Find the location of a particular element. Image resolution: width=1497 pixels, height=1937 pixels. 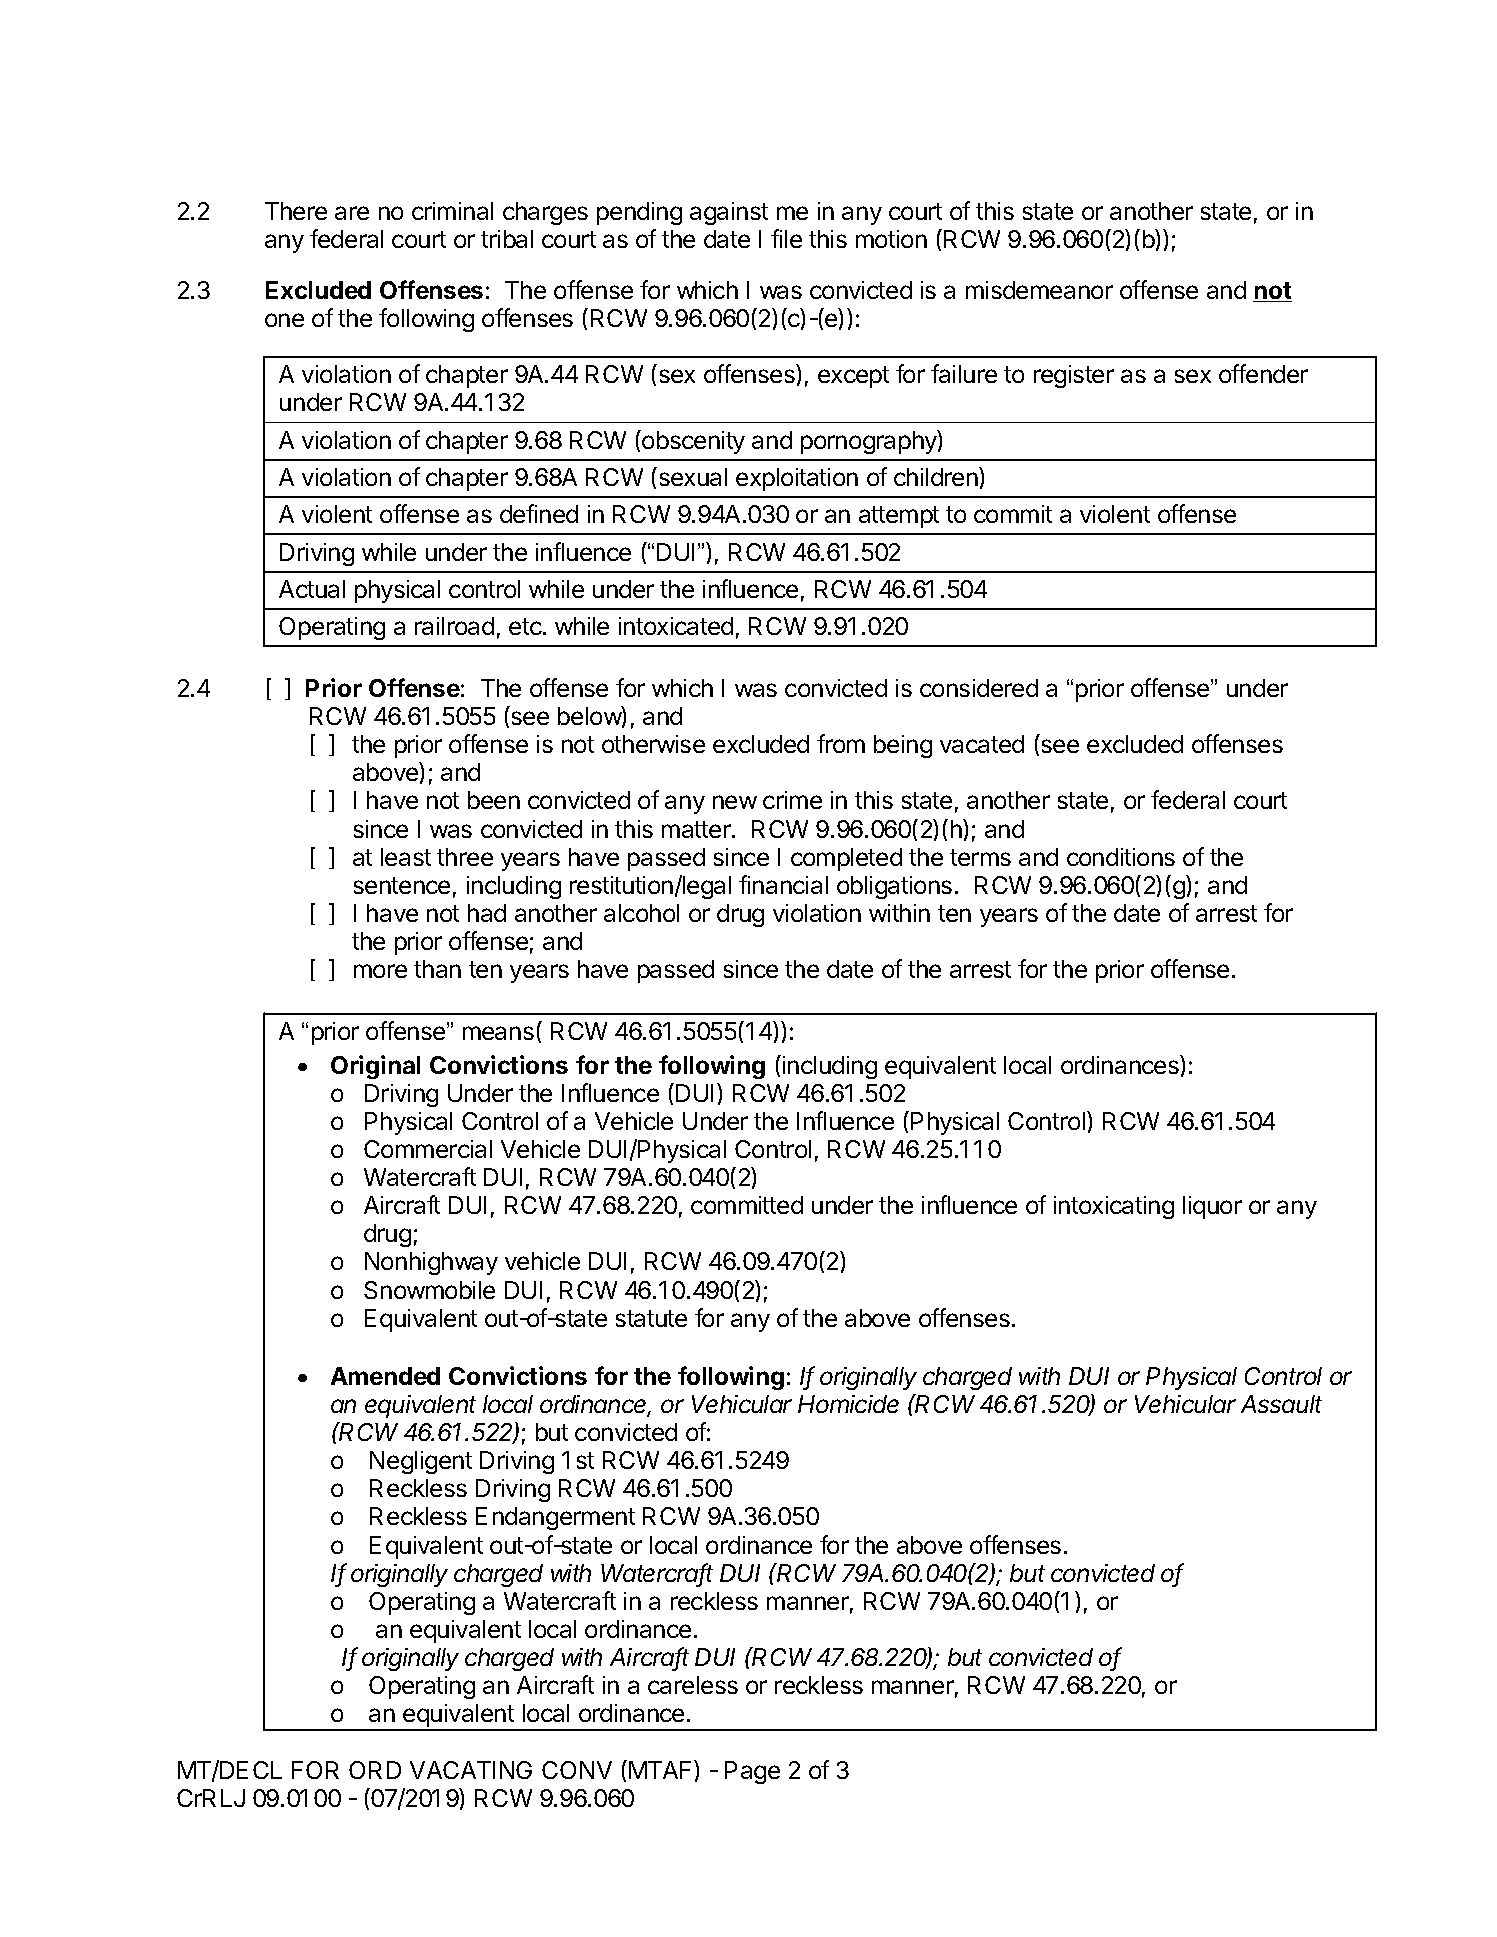

been is located at coordinates (494, 800).
